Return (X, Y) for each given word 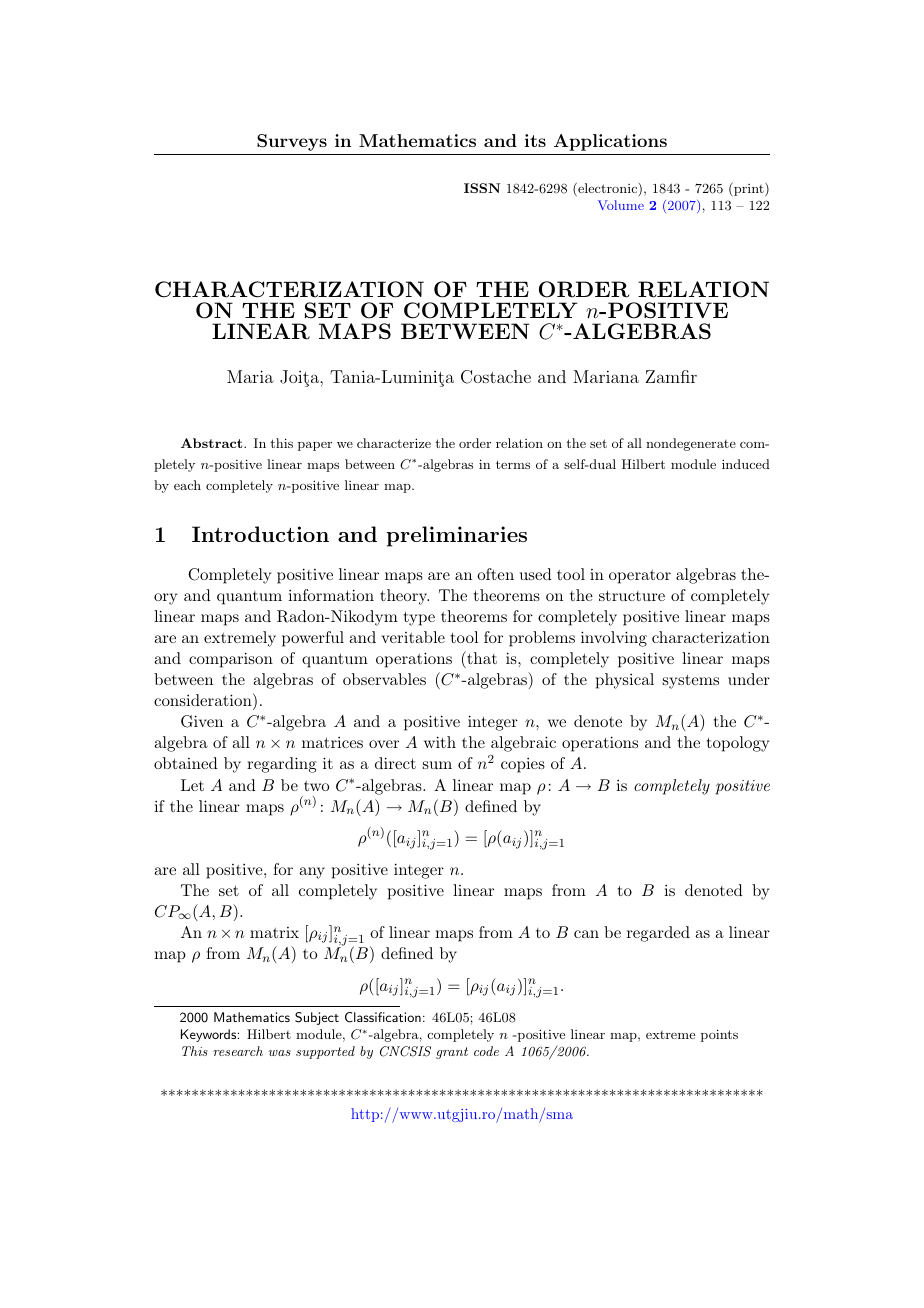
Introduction (260, 534)
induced (746, 464)
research (238, 1051)
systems (691, 682)
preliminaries (457, 536)
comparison (231, 660)
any (312, 873)
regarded (658, 934)
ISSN (482, 188)
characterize (394, 443)
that (481, 657)
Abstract (213, 443)
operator (640, 577)
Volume (621, 205)
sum (437, 765)
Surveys (292, 142)
